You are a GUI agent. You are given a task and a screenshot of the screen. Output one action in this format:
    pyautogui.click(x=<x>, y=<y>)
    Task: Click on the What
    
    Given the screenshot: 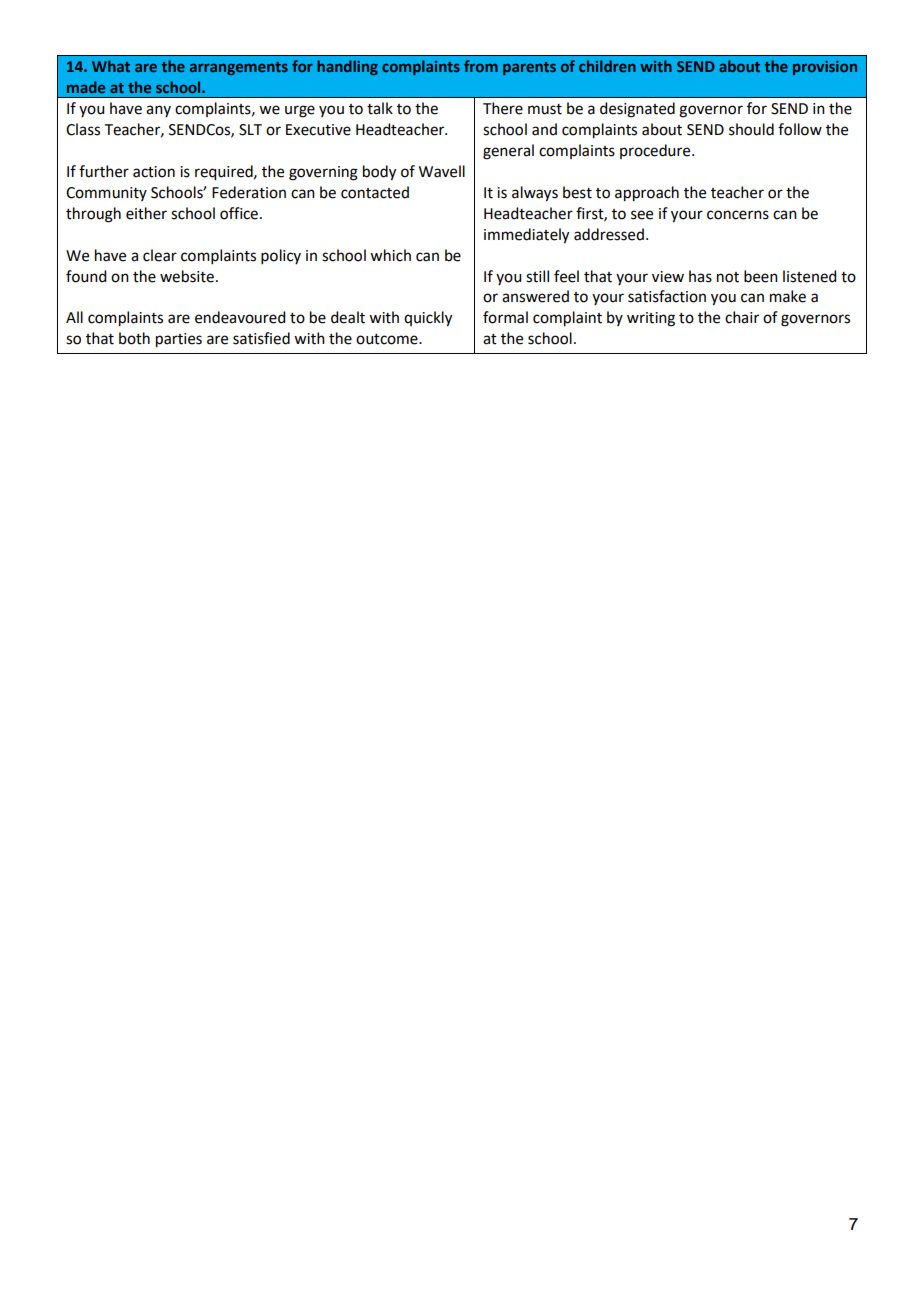 What is the action you would take?
    pyautogui.click(x=111, y=66)
